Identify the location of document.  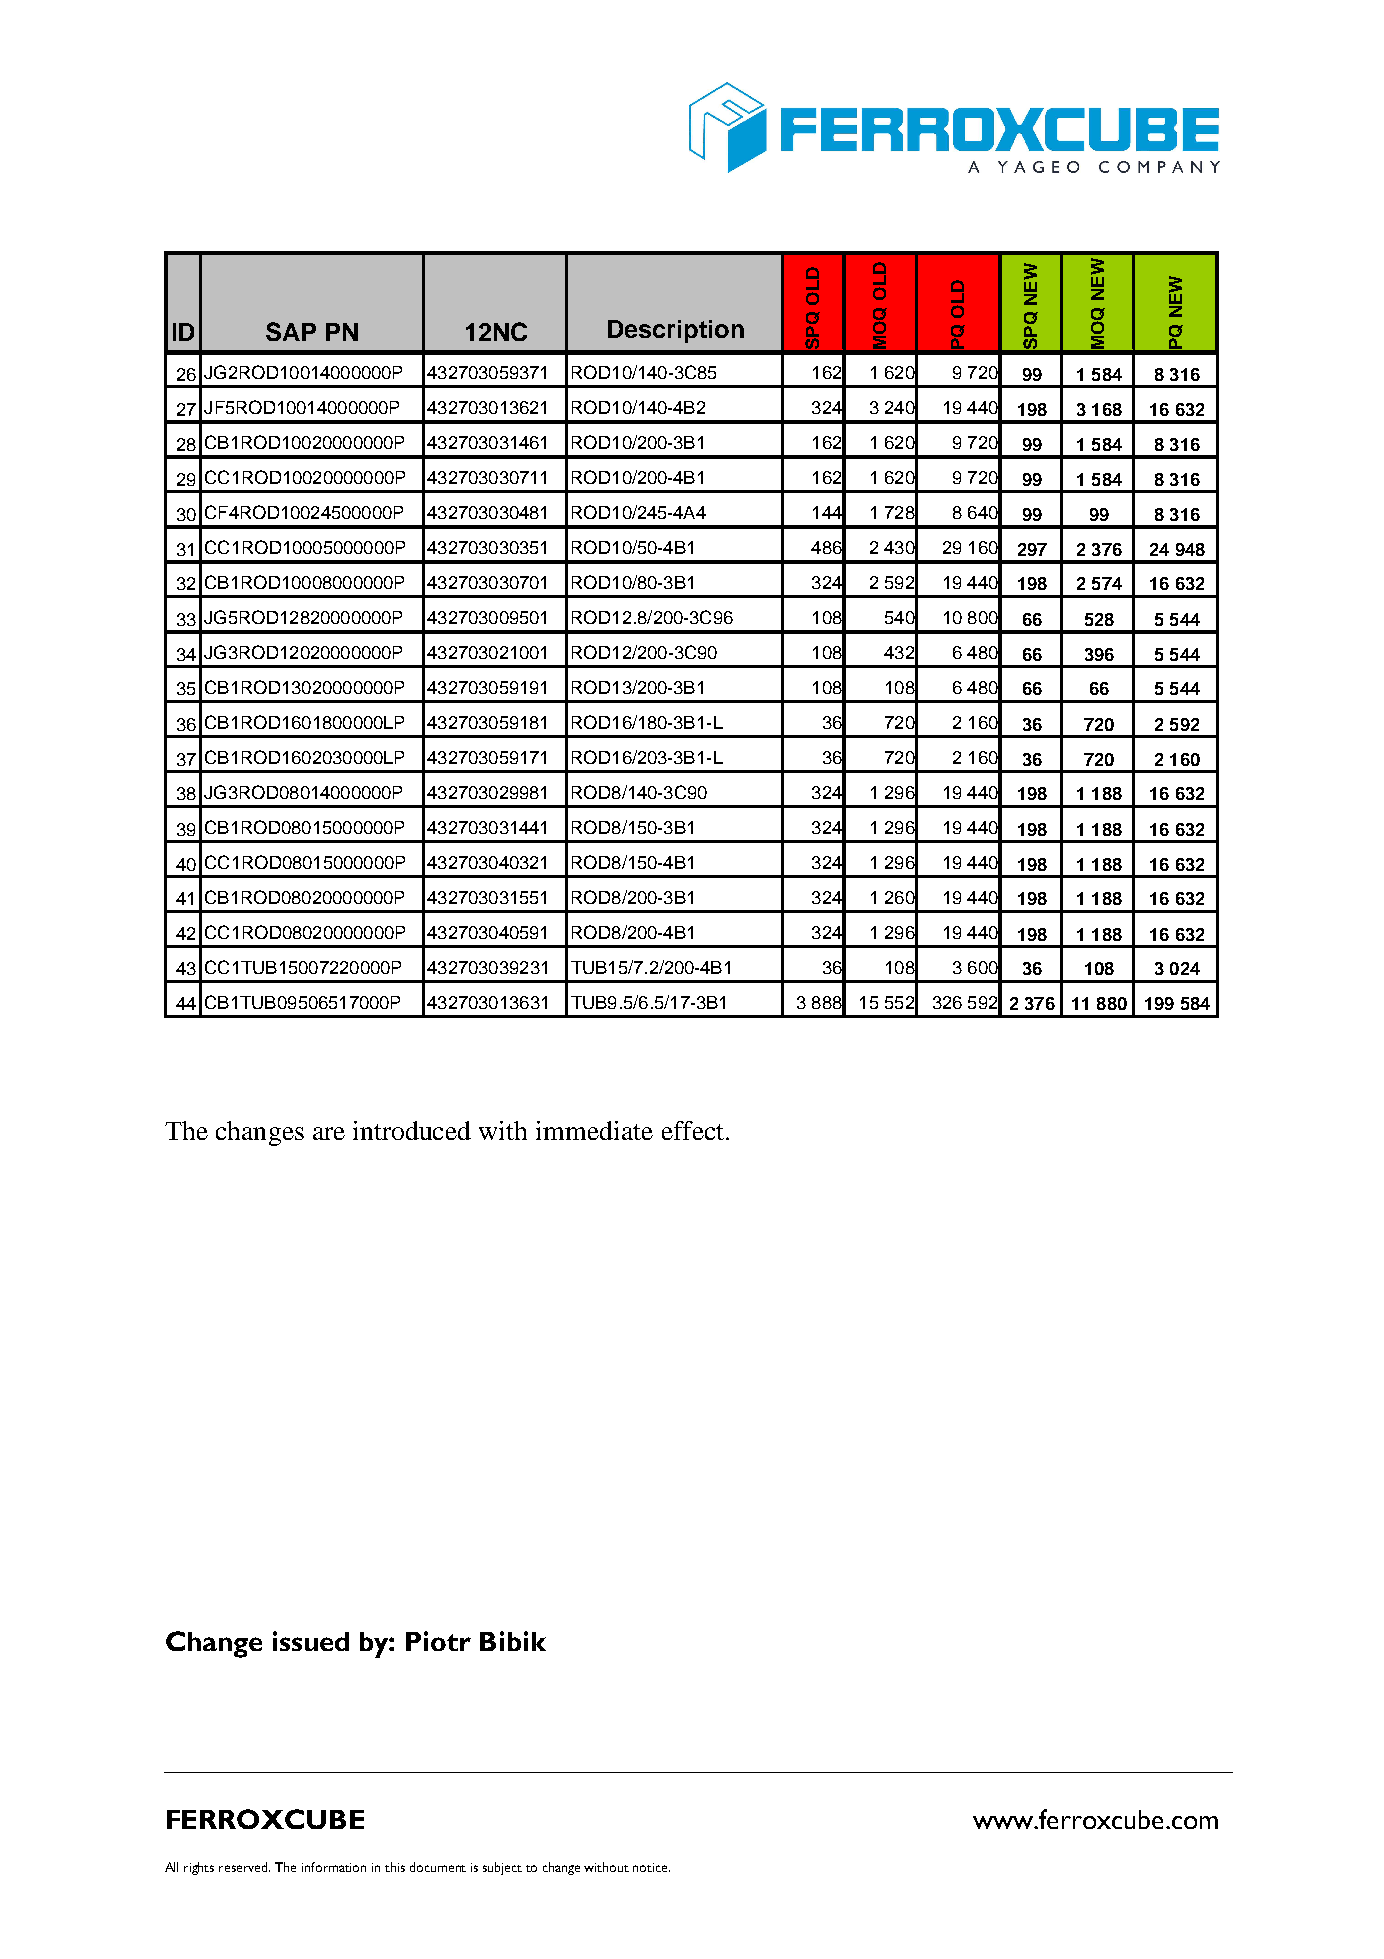
(438, 1867).
